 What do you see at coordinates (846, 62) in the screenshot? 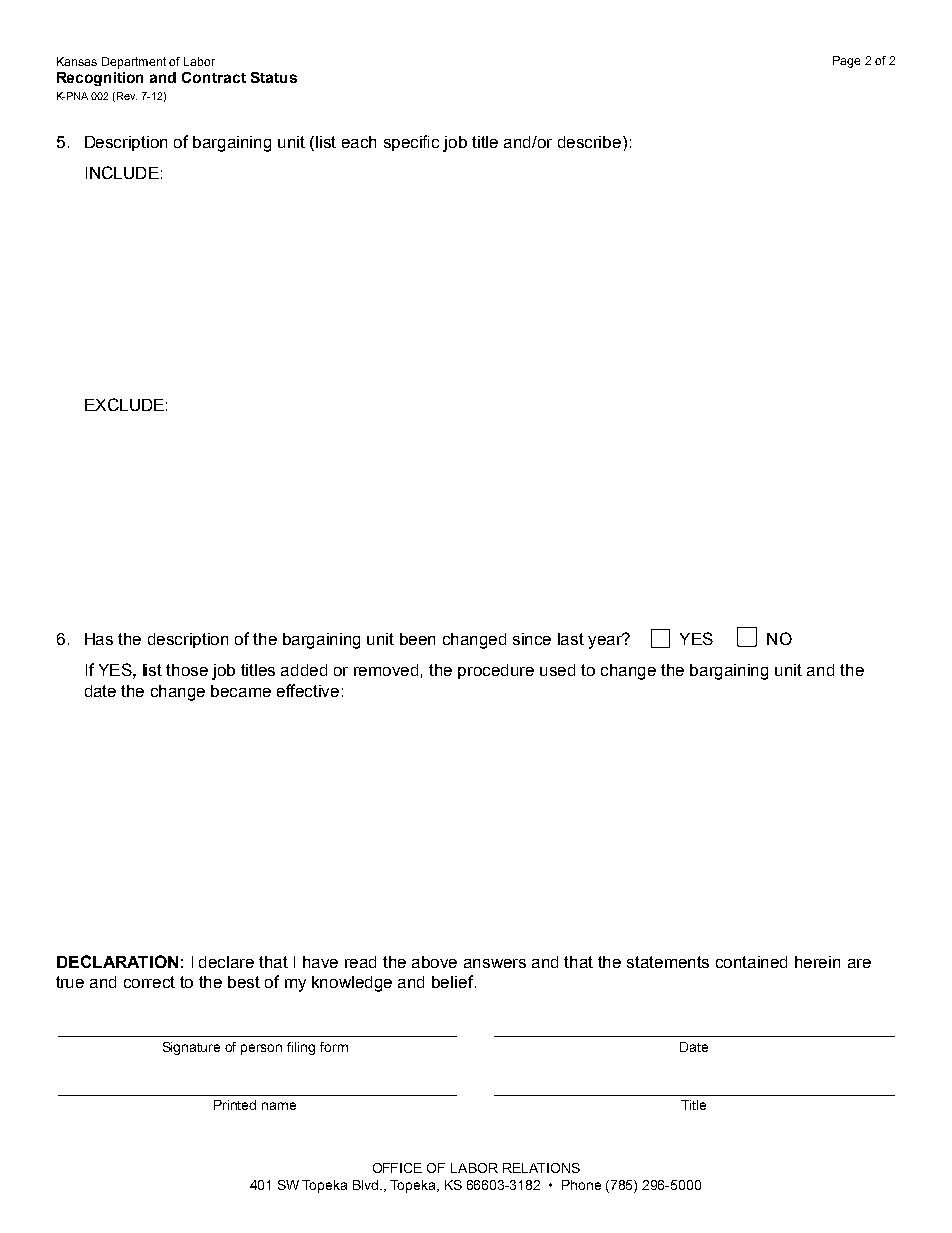
I see `Page` at bounding box center [846, 62].
